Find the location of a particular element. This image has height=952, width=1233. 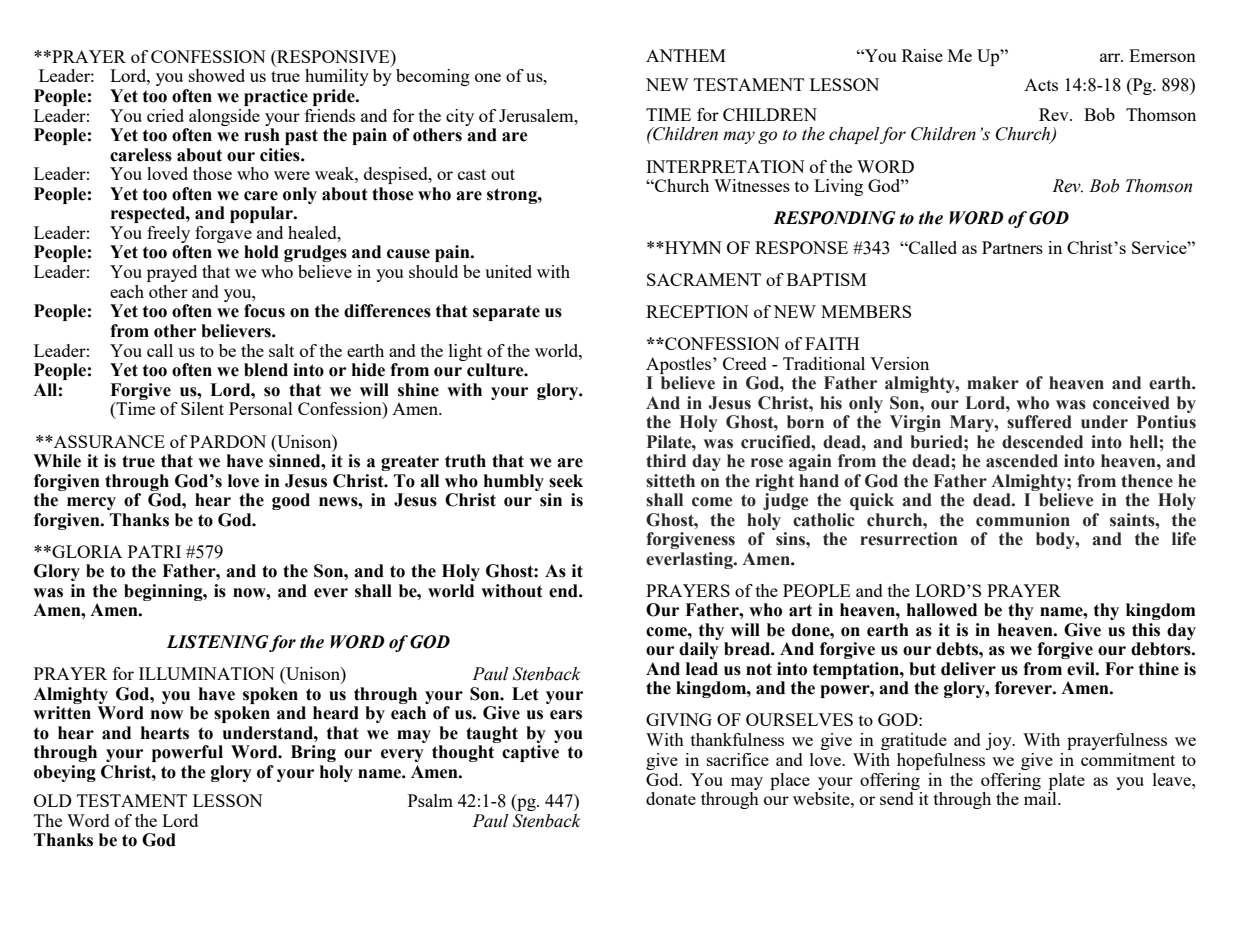

suffered is located at coordinates (1039, 422).
